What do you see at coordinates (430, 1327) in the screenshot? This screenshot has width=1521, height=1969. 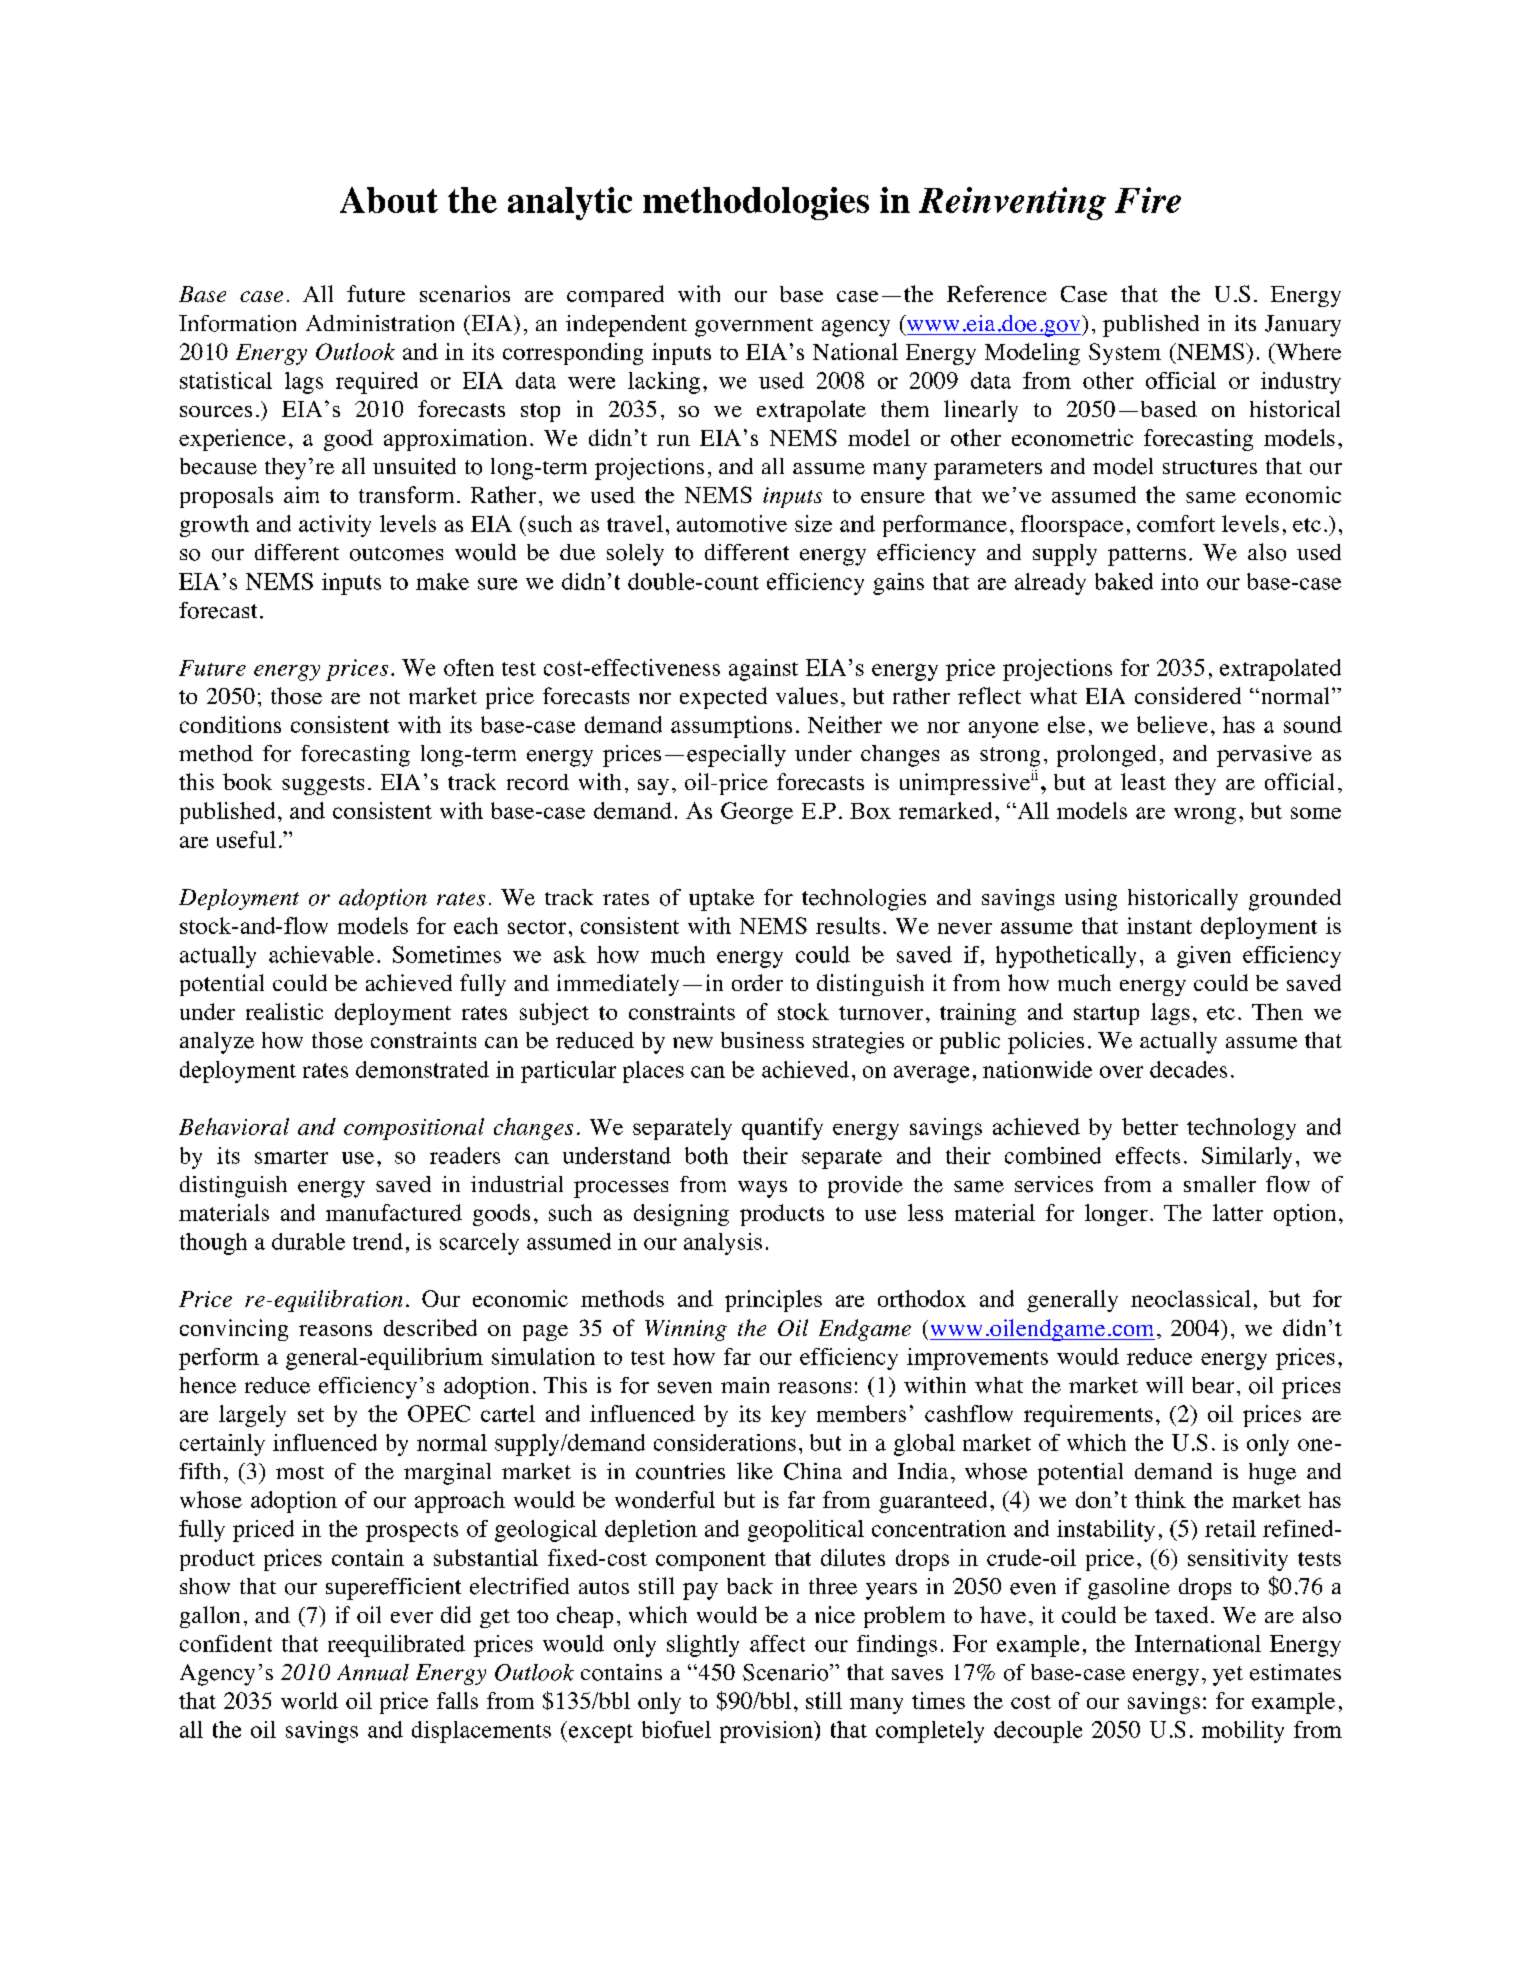 I see `described` at bounding box center [430, 1327].
